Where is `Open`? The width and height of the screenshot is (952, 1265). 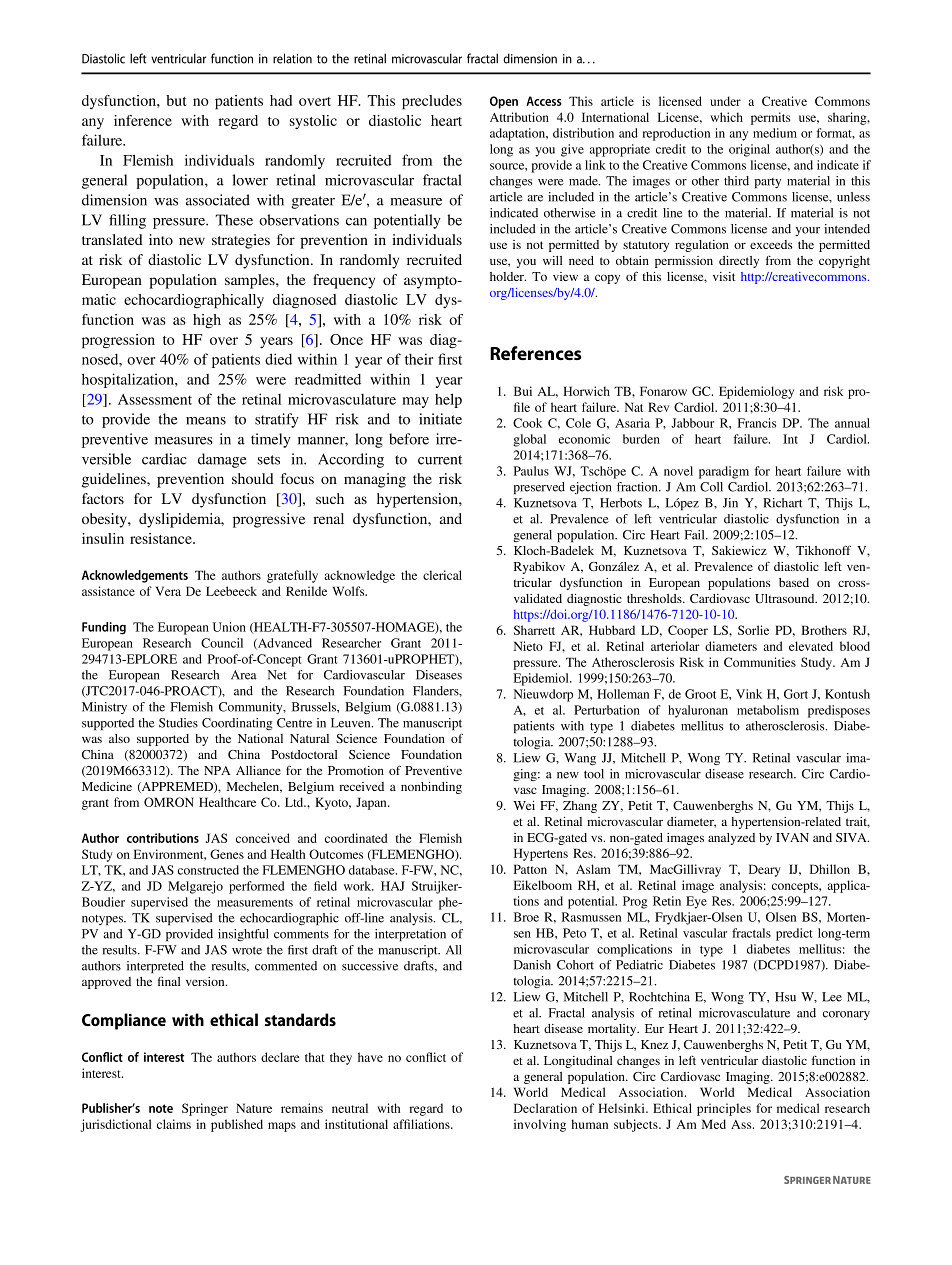 Open is located at coordinates (504, 102).
